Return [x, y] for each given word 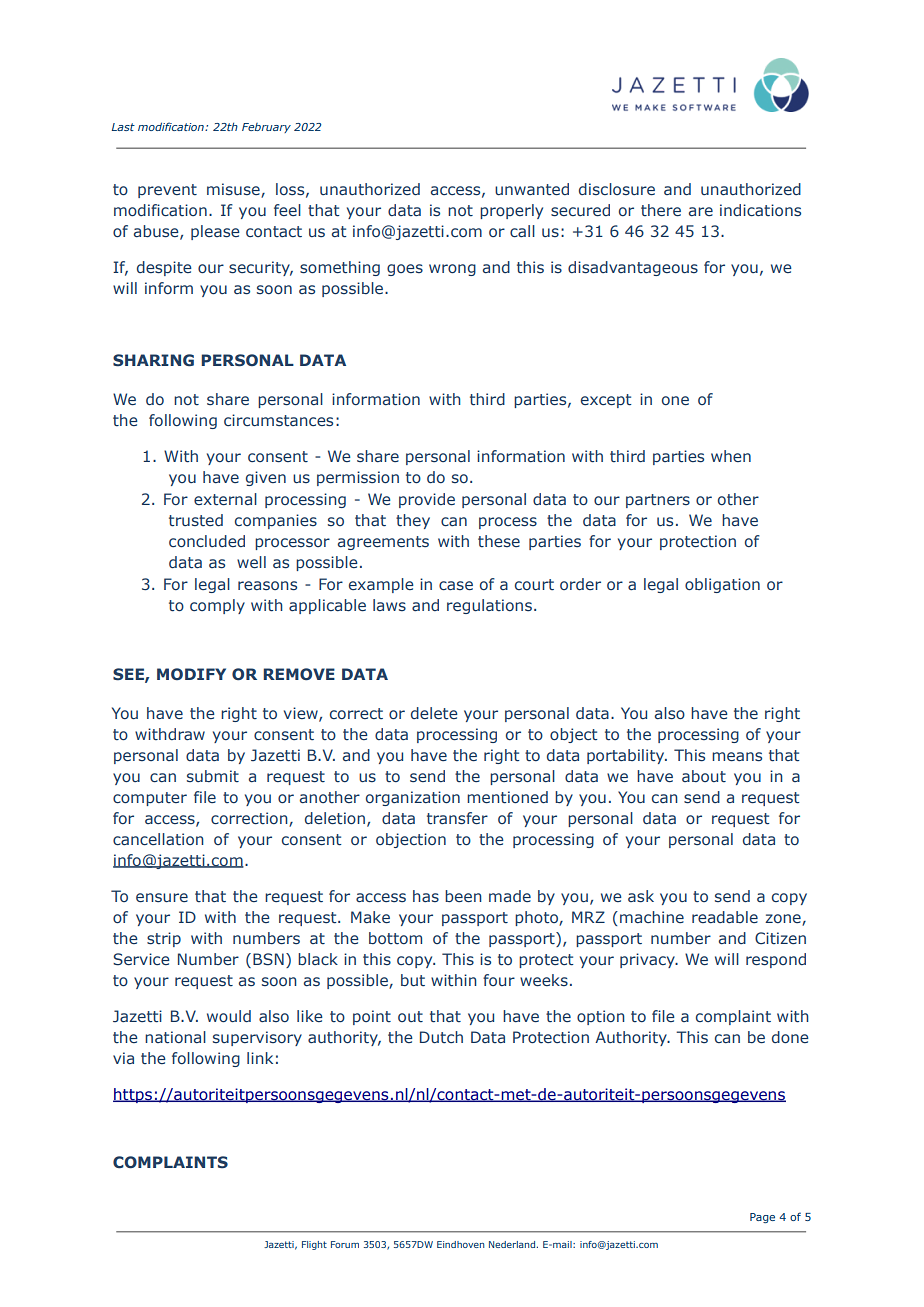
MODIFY [191, 674]
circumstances [278, 420]
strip [164, 939]
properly [511, 211]
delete [434, 713]
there [661, 210]
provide [427, 500]
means [737, 757]
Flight [314, 1245]
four [499, 980]
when [731, 456]
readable [725, 917]
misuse [234, 190]
